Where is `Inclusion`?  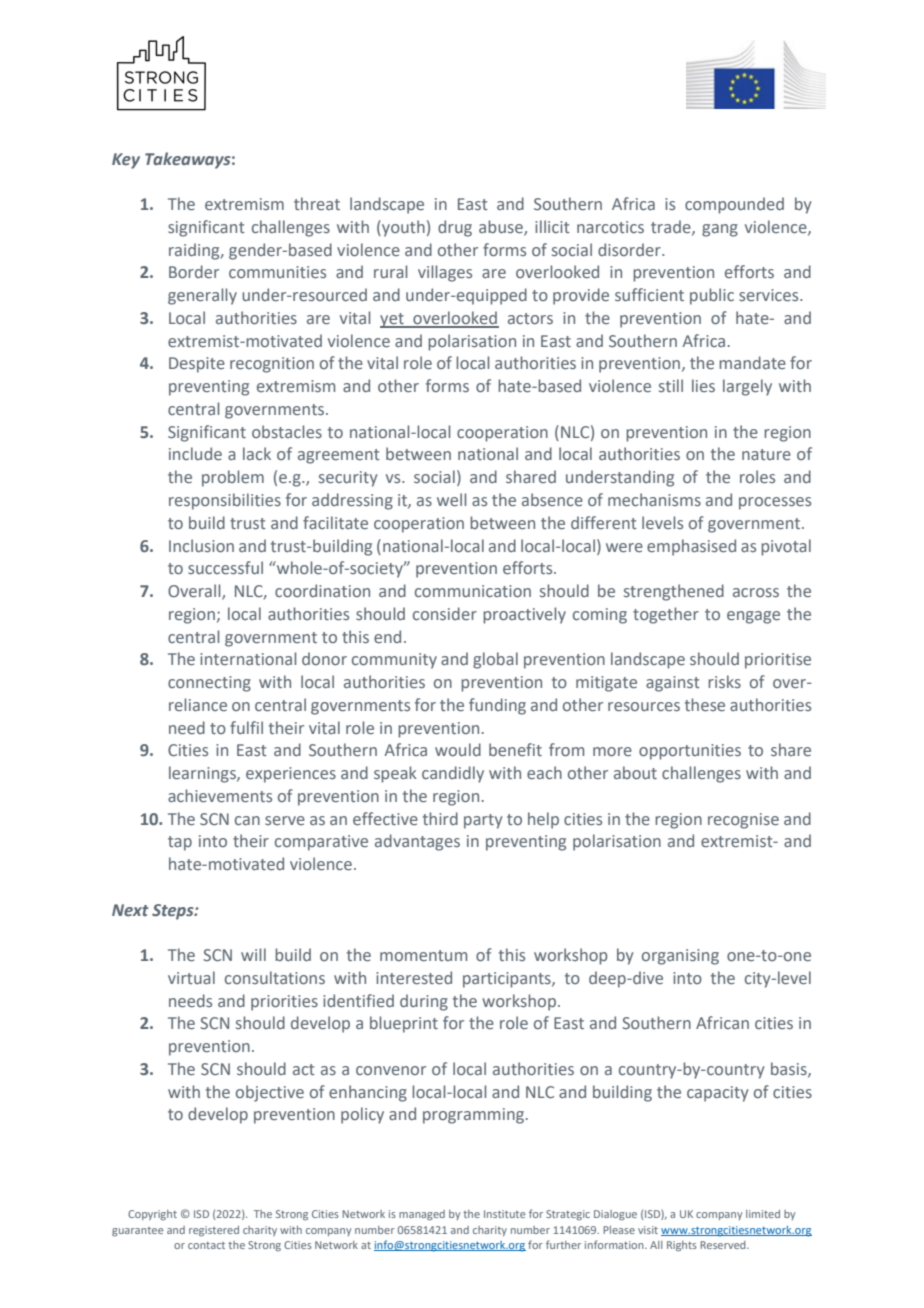
Inclusion is located at coordinates (201, 545).
